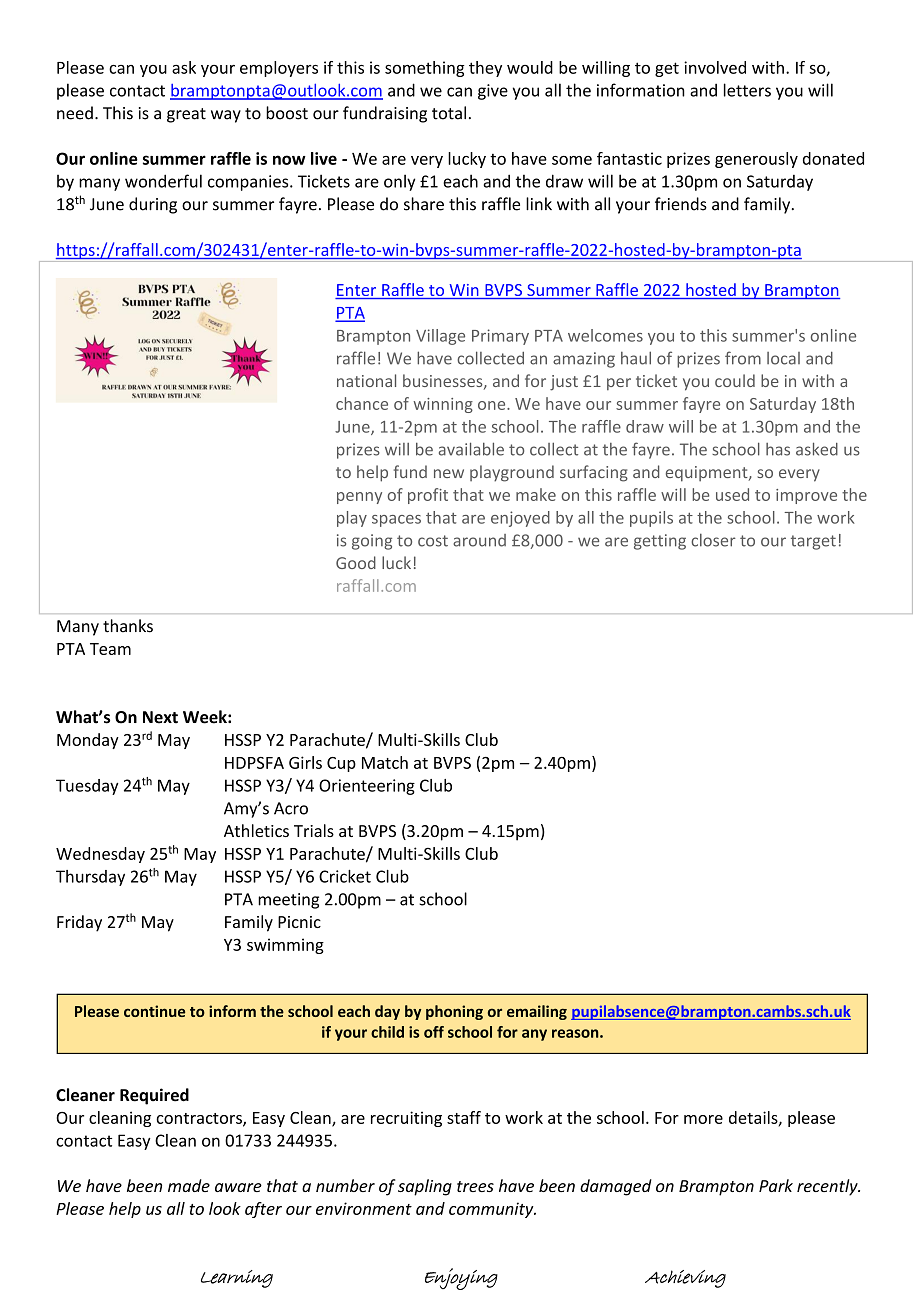 This screenshot has width=924, height=1308. What do you see at coordinates (128, 626) in the screenshot?
I see `thanks` at bounding box center [128, 626].
